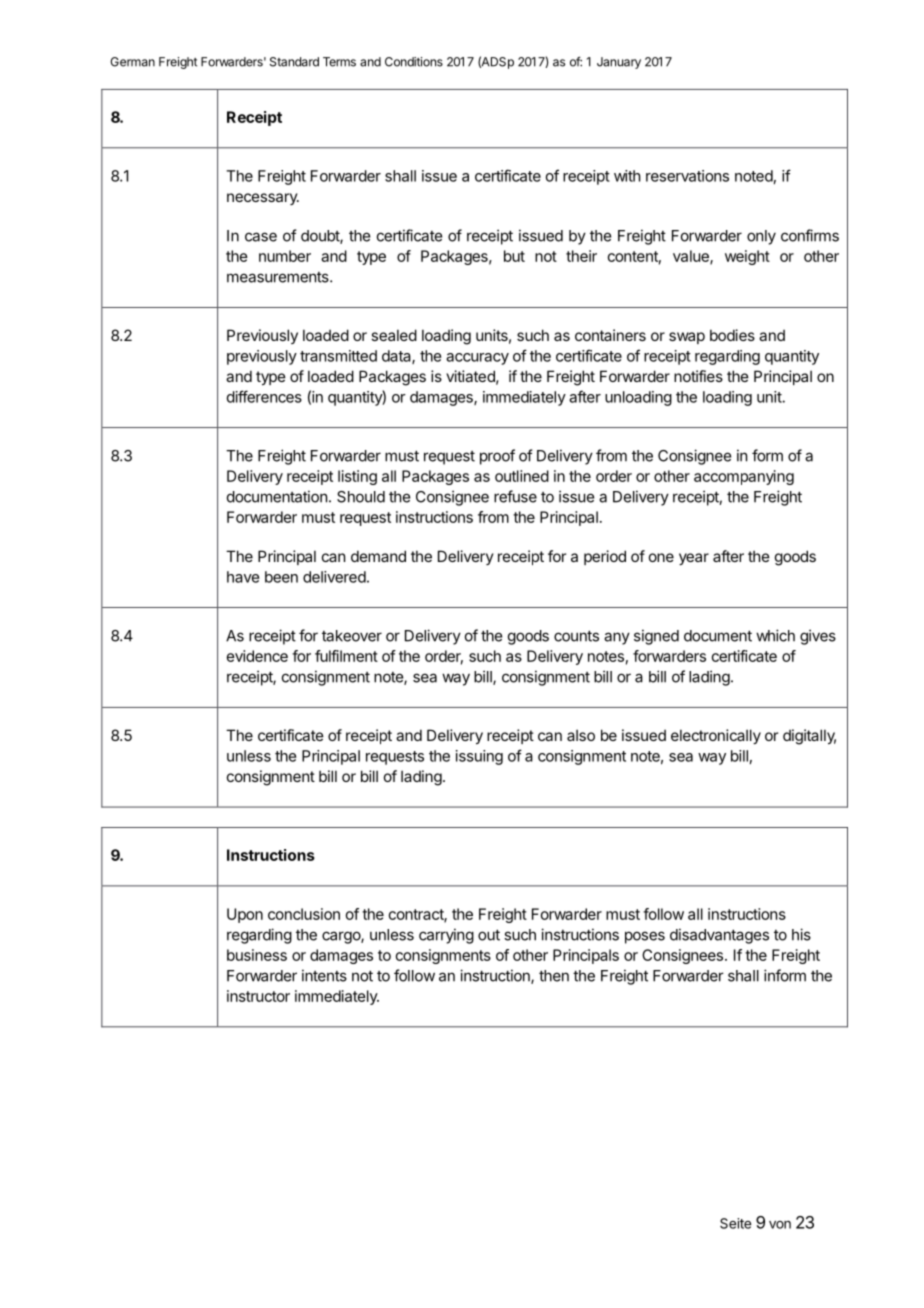  I want to click on notifies, so click(698, 376).
